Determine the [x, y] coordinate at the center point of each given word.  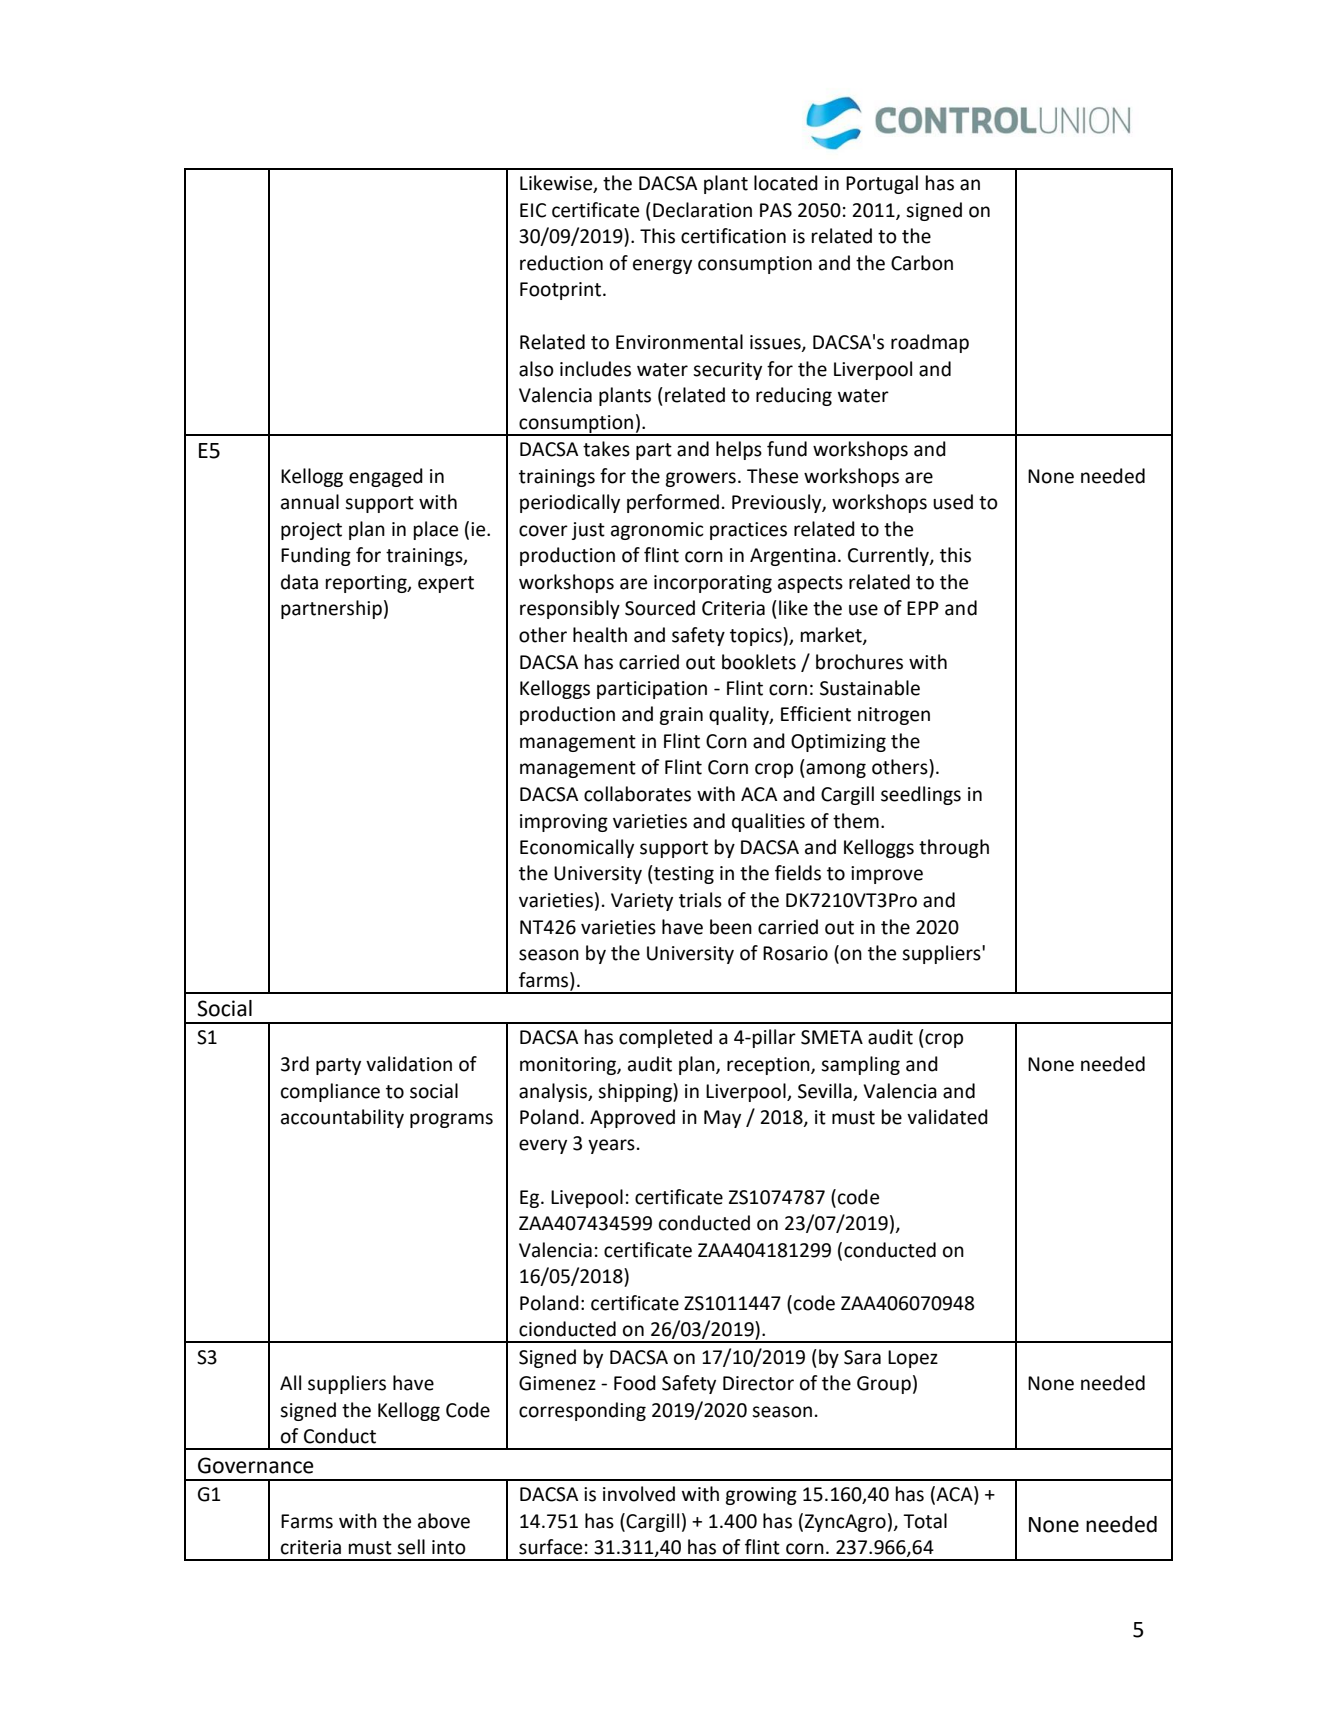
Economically [577, 848]
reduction [561, 263]
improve [887, 875]
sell [411, 1547]
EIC [533, 210]
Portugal [882, 184]
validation [409, 1064]
